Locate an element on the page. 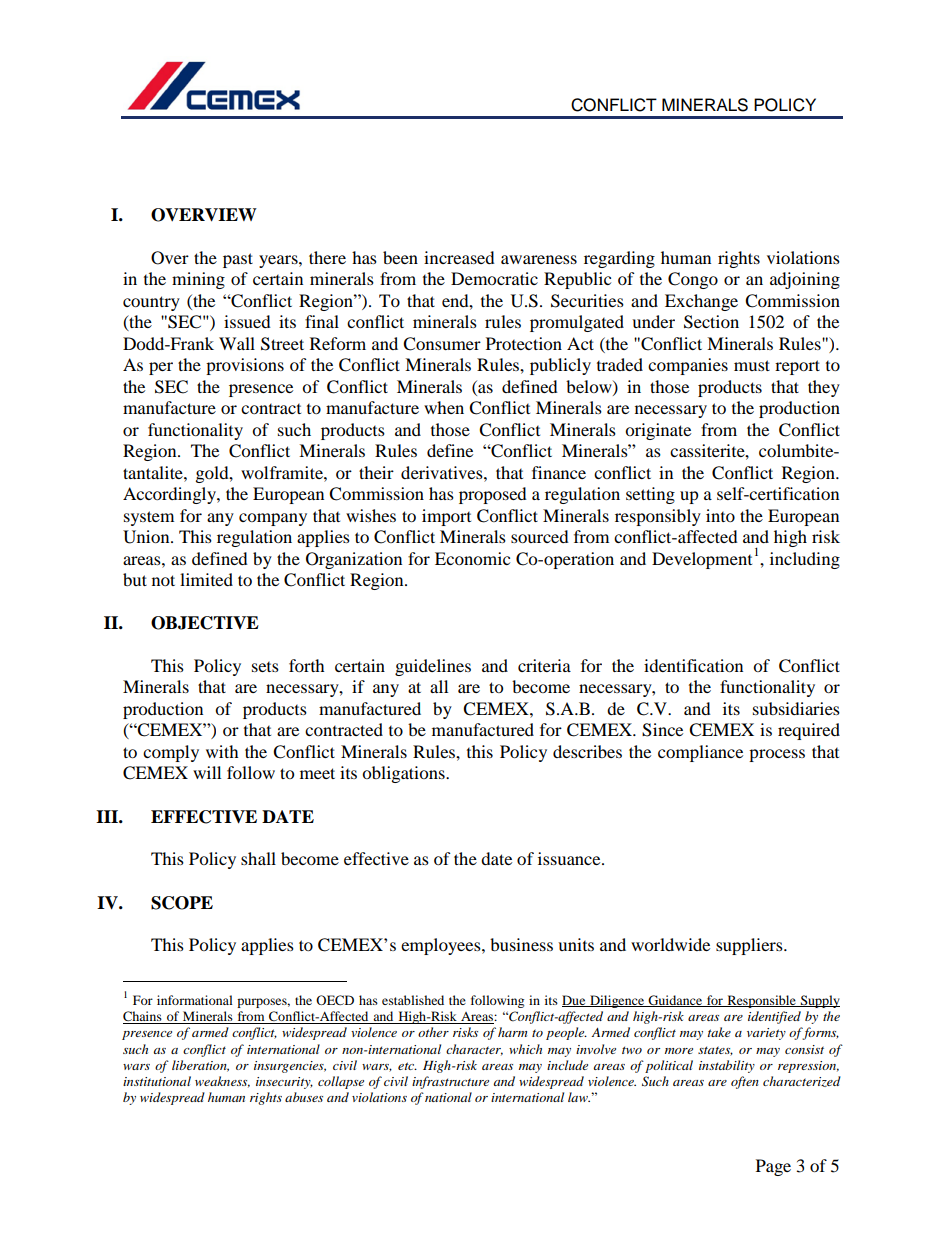 This image has width=952, height=1233. SCOPE is located at coordinates (182, 903).
